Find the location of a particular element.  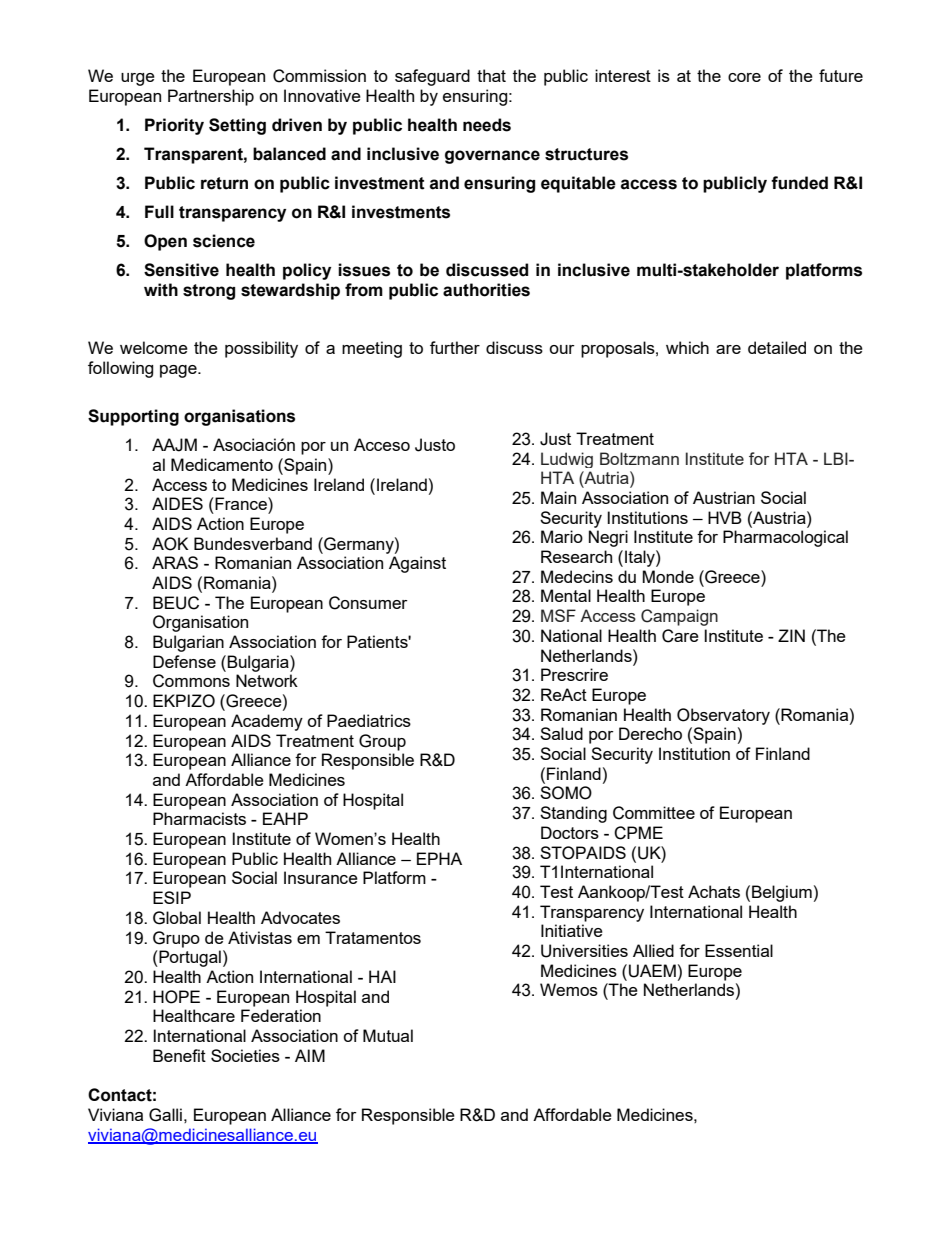

core is located at coordinates (744, 77).
